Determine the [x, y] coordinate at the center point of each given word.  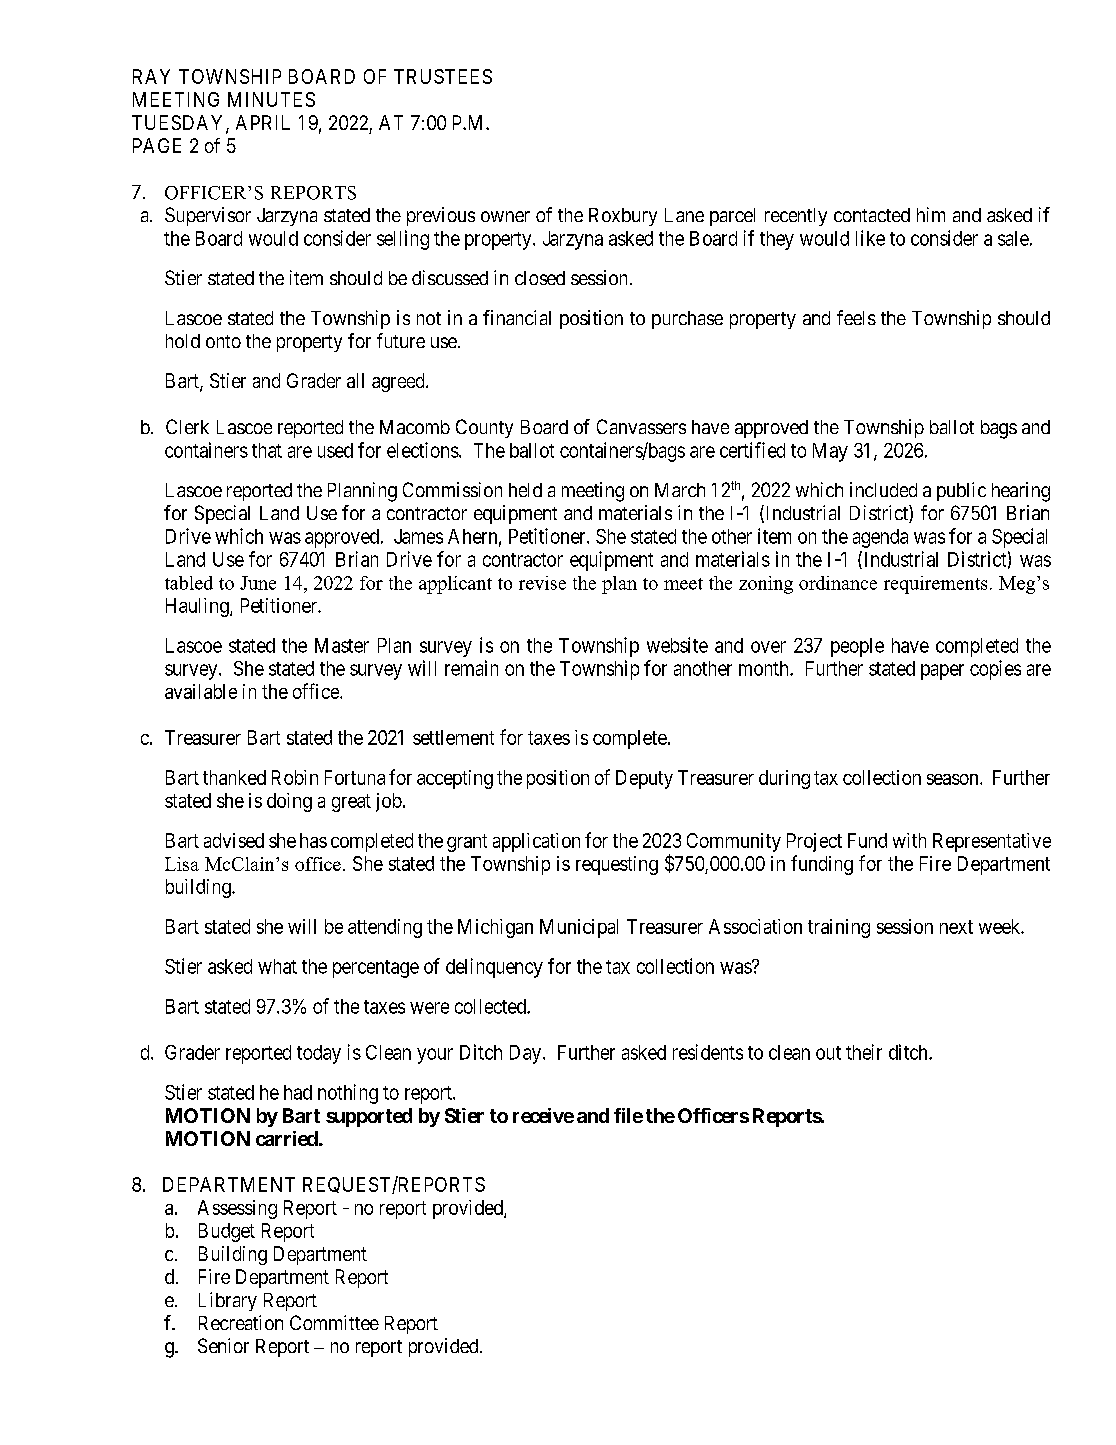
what [277, 966]
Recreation [241, 1322]
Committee [334, 1322]
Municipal [579, 928]
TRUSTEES [443, 76]
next [956, 927]
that [267, 450]
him [931, 214]
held [525, 490]
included [883, 489]
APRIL [263, 122]
